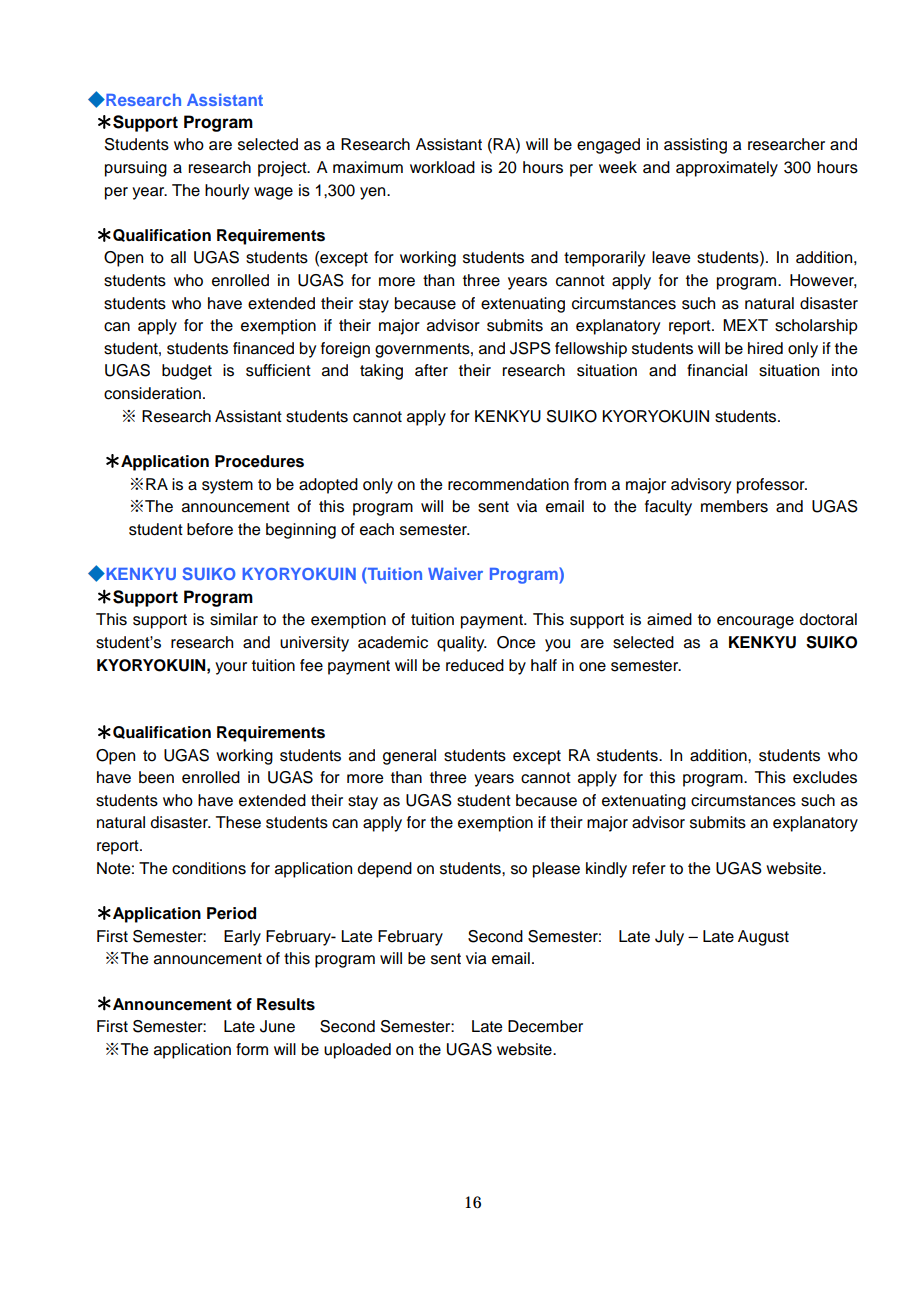 The image size is (924, 1308). I want to click on approximately, so click(727, 169).
